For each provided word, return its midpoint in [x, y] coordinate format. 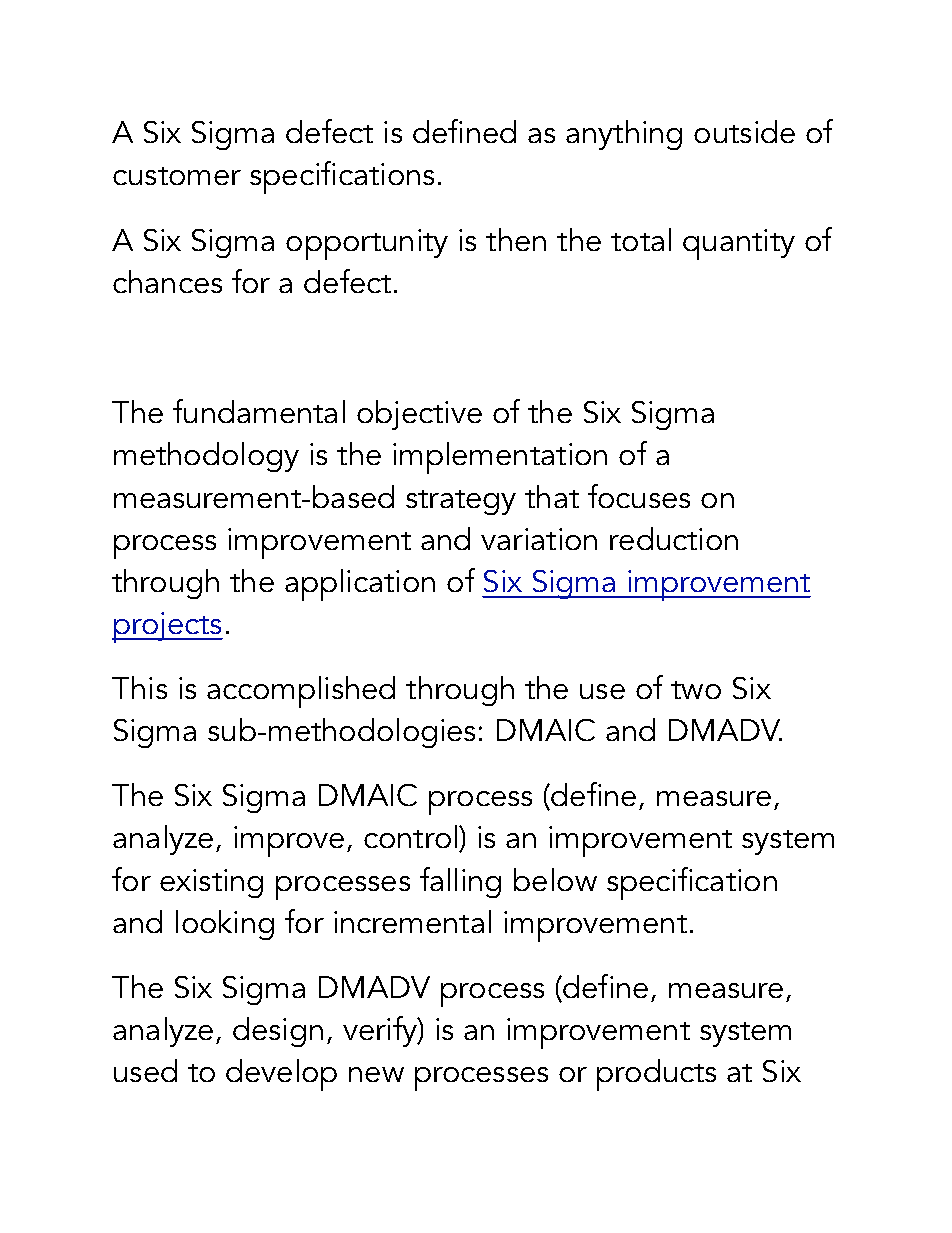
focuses [639, 496]
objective [419, 415]
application [360, 585]
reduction [674, 538]
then [516, 239]
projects [167, 627]
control [410, 836]
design [278, 1032]
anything [624, 135]
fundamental [259, 411]
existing [211, 883]
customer [177, 176]
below [555, 879]
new [376, 1074]
